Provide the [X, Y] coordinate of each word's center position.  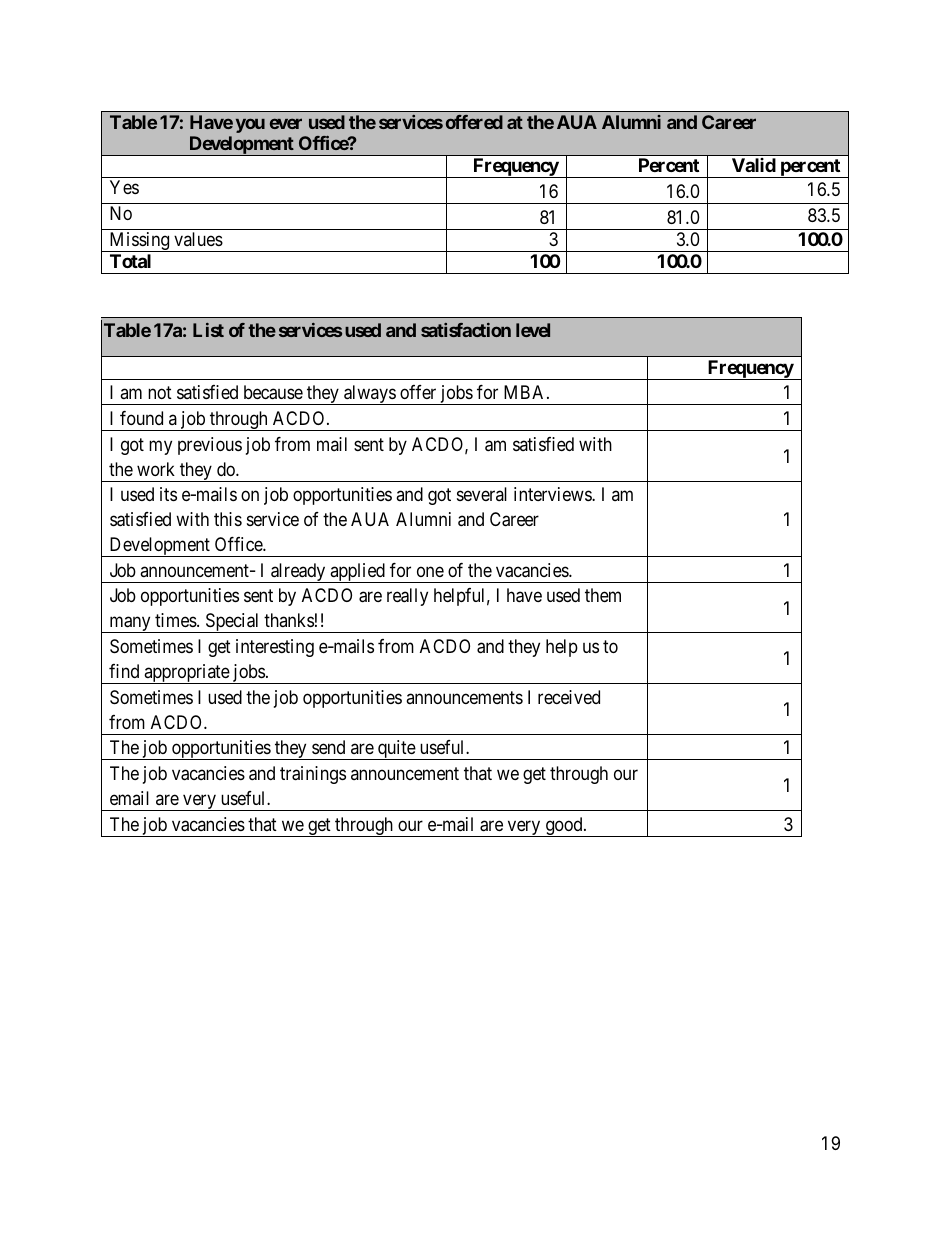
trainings [313, 775]
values [198, 239]
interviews [553, 494]
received [569, 697]
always [369, 395]
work [156, 469]
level [533, 330]
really [407, 597]
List [208, 330]
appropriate [186, 674]
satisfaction [466, 330]
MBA [526, 392]
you [250, 125]
